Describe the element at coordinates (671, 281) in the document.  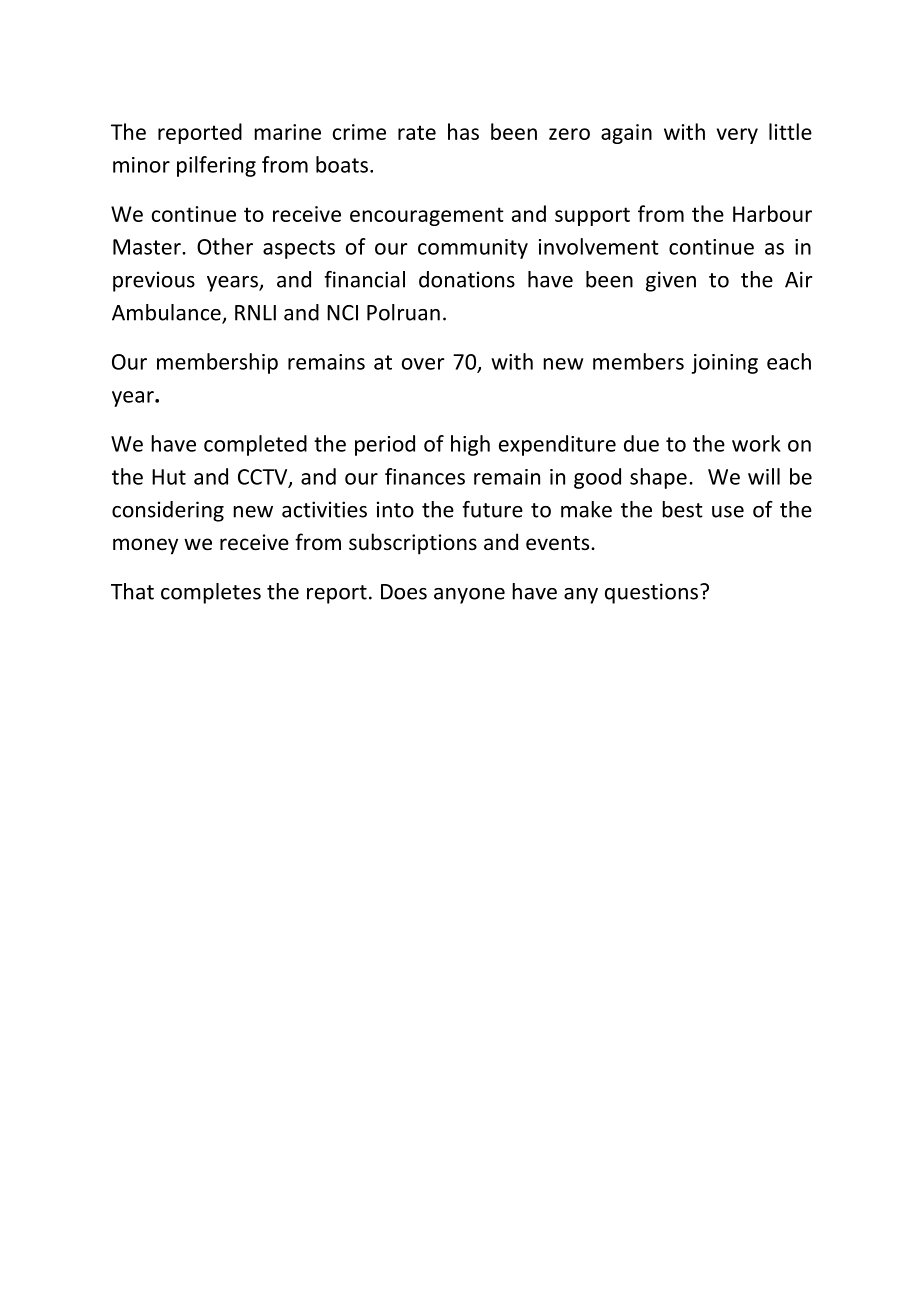
I see `given` at that location.
